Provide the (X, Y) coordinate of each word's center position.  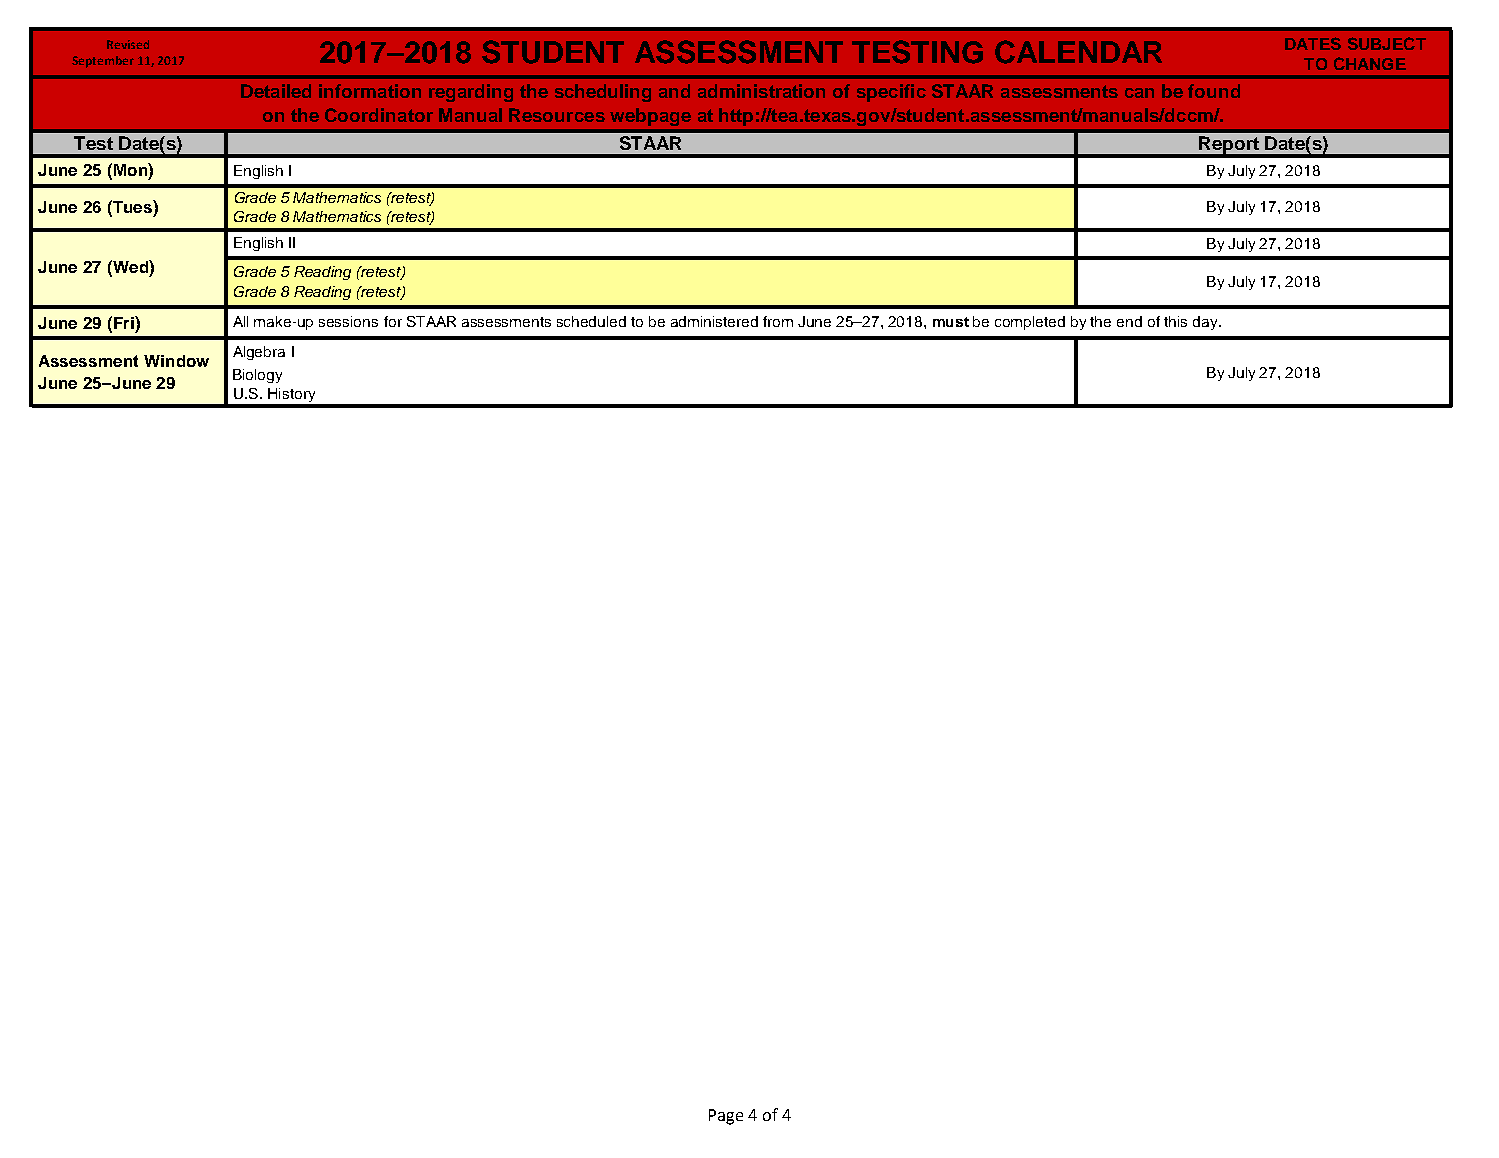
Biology (257, 376)
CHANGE (1370, 63)
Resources (557, 115)
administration (761, 91)
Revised (128, 44)
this (1175, 321)
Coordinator (379, 115)
